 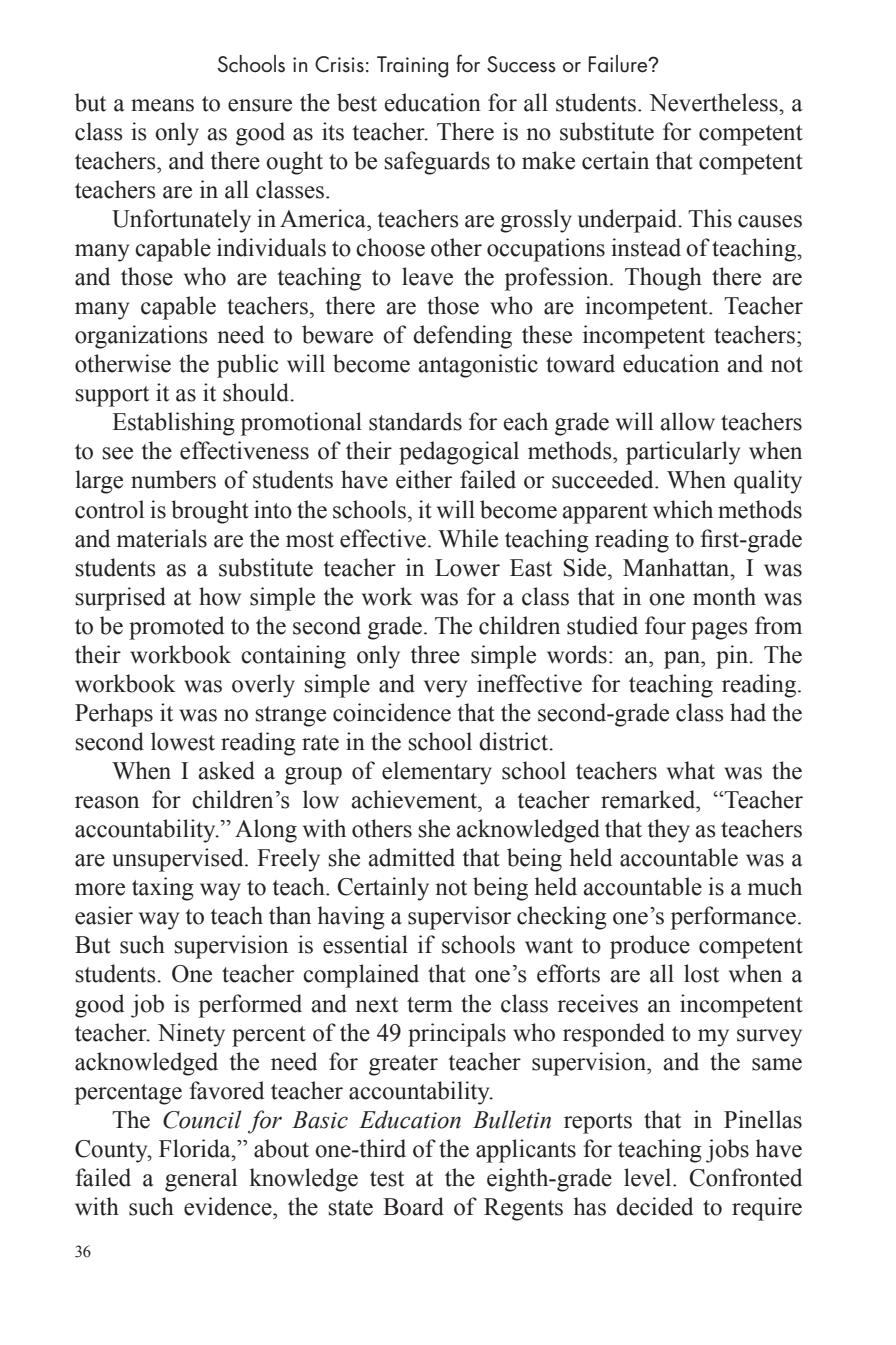 What do you see at coordinates (714, 102) in the document?
I see `Nevertheless` at bounding box center [714, 102].
